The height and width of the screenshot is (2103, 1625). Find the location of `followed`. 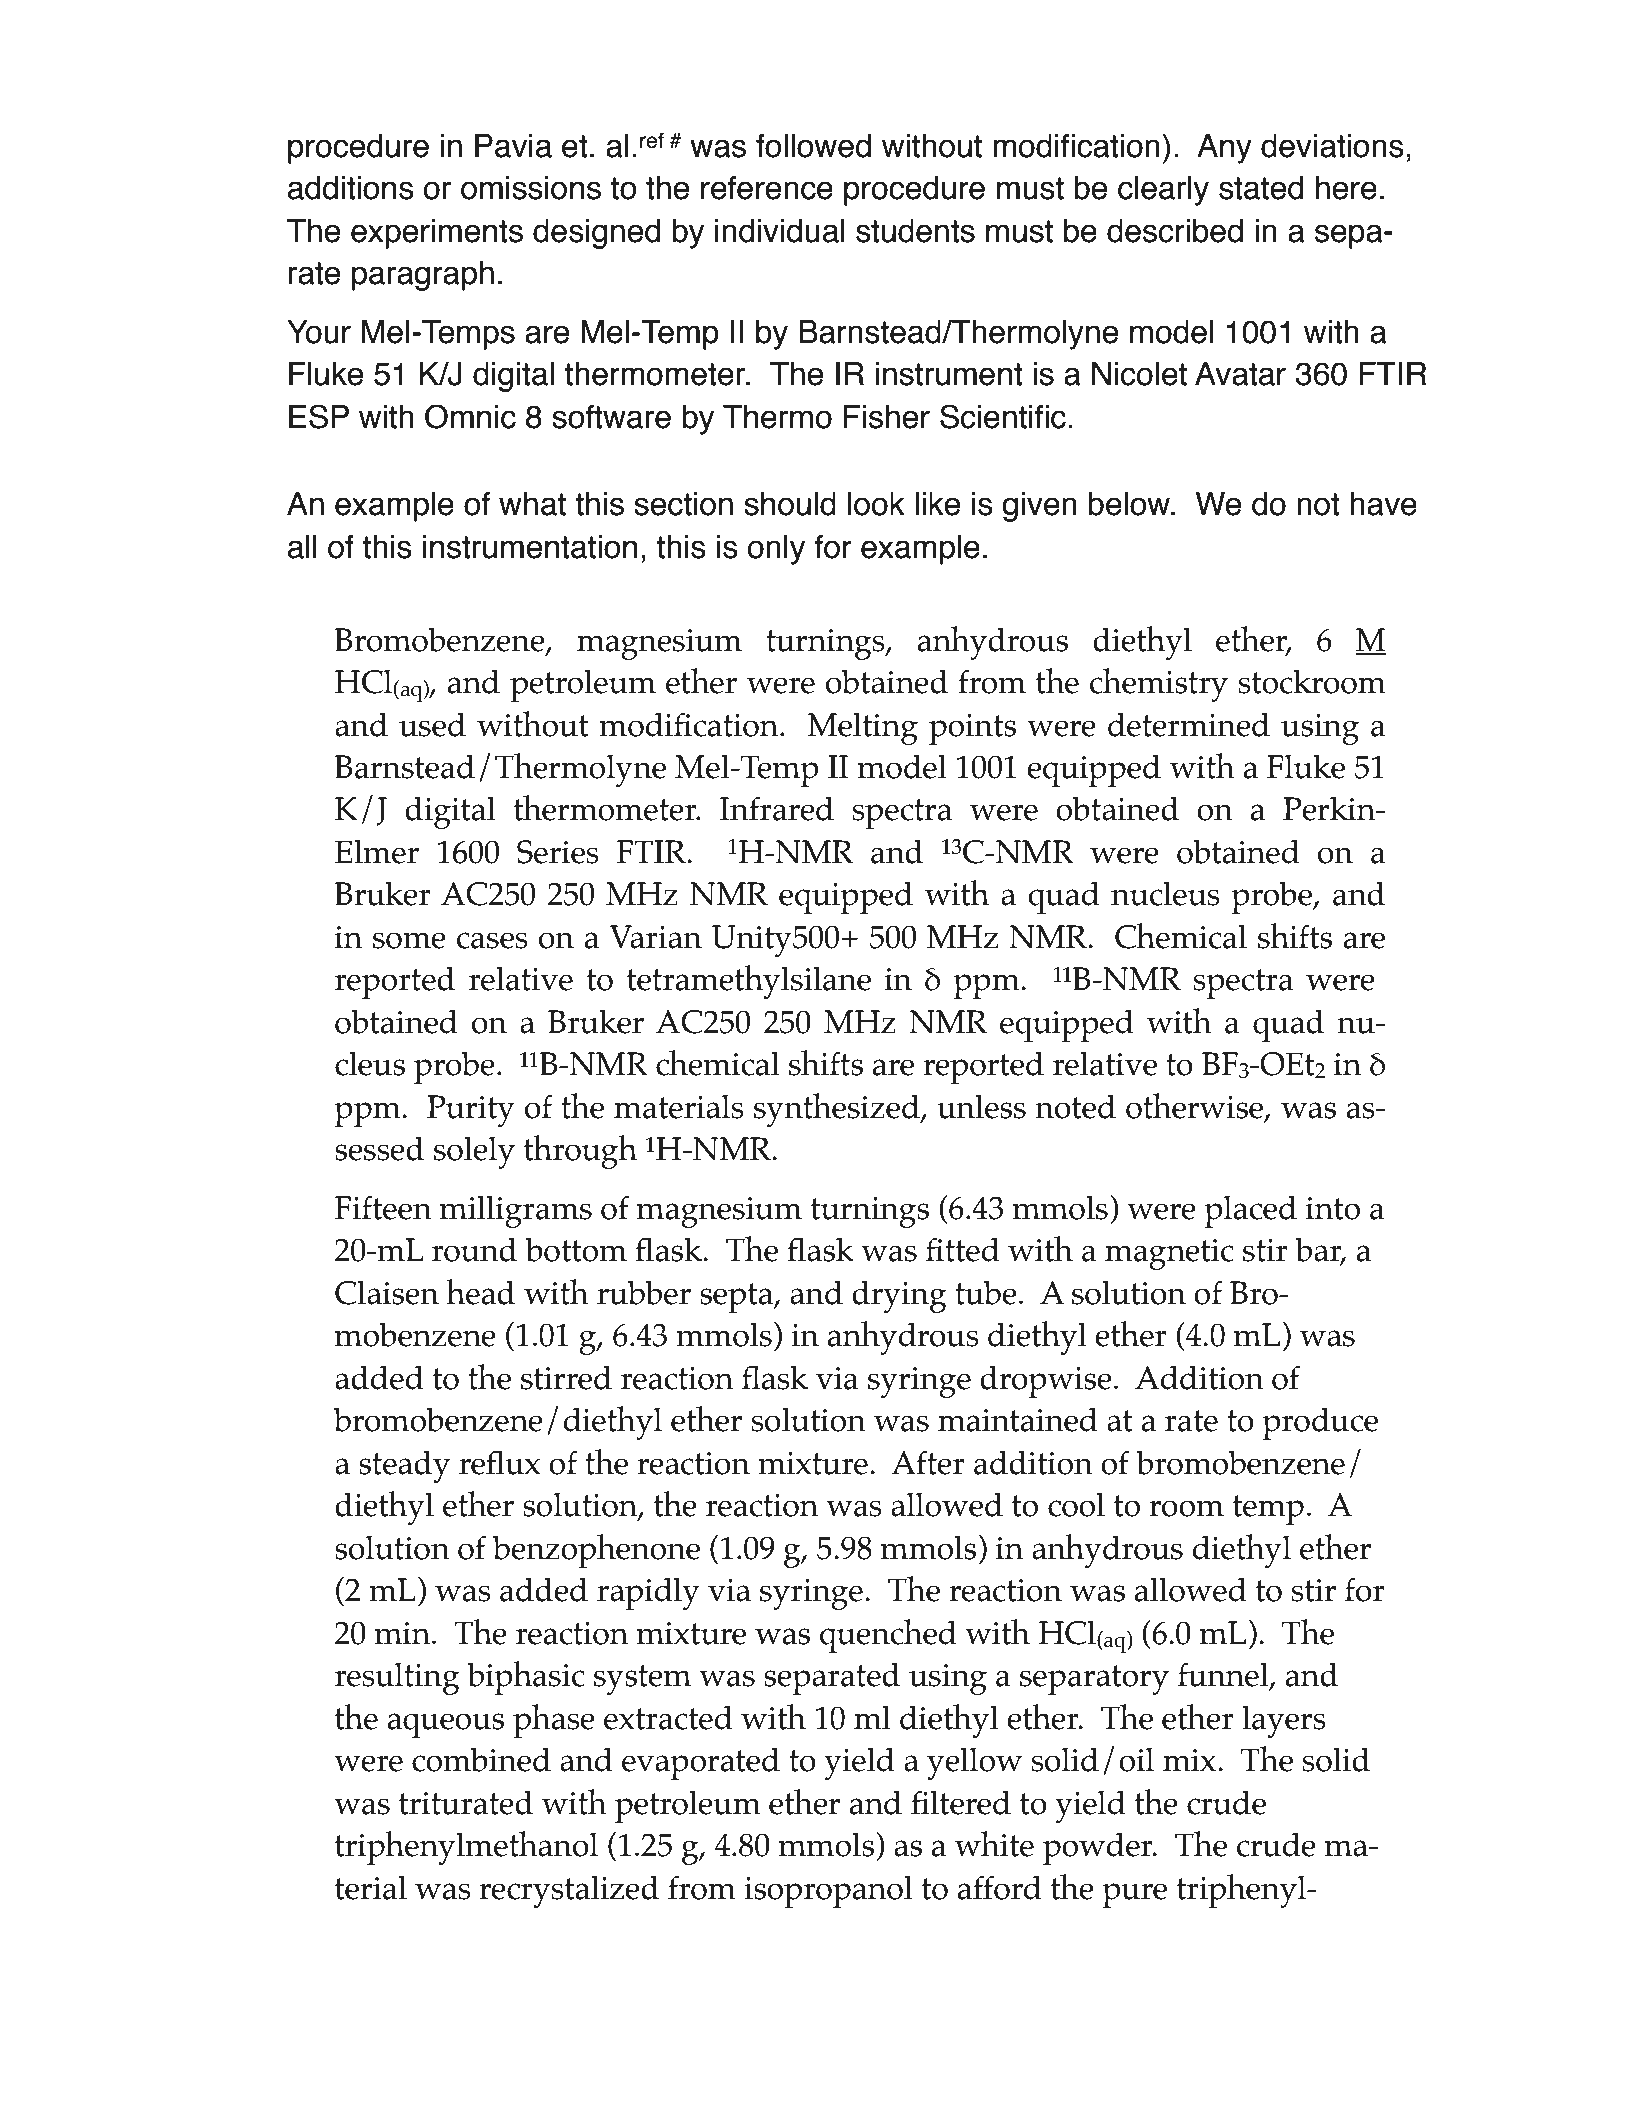

followed is located at coordinates (813, 146).
